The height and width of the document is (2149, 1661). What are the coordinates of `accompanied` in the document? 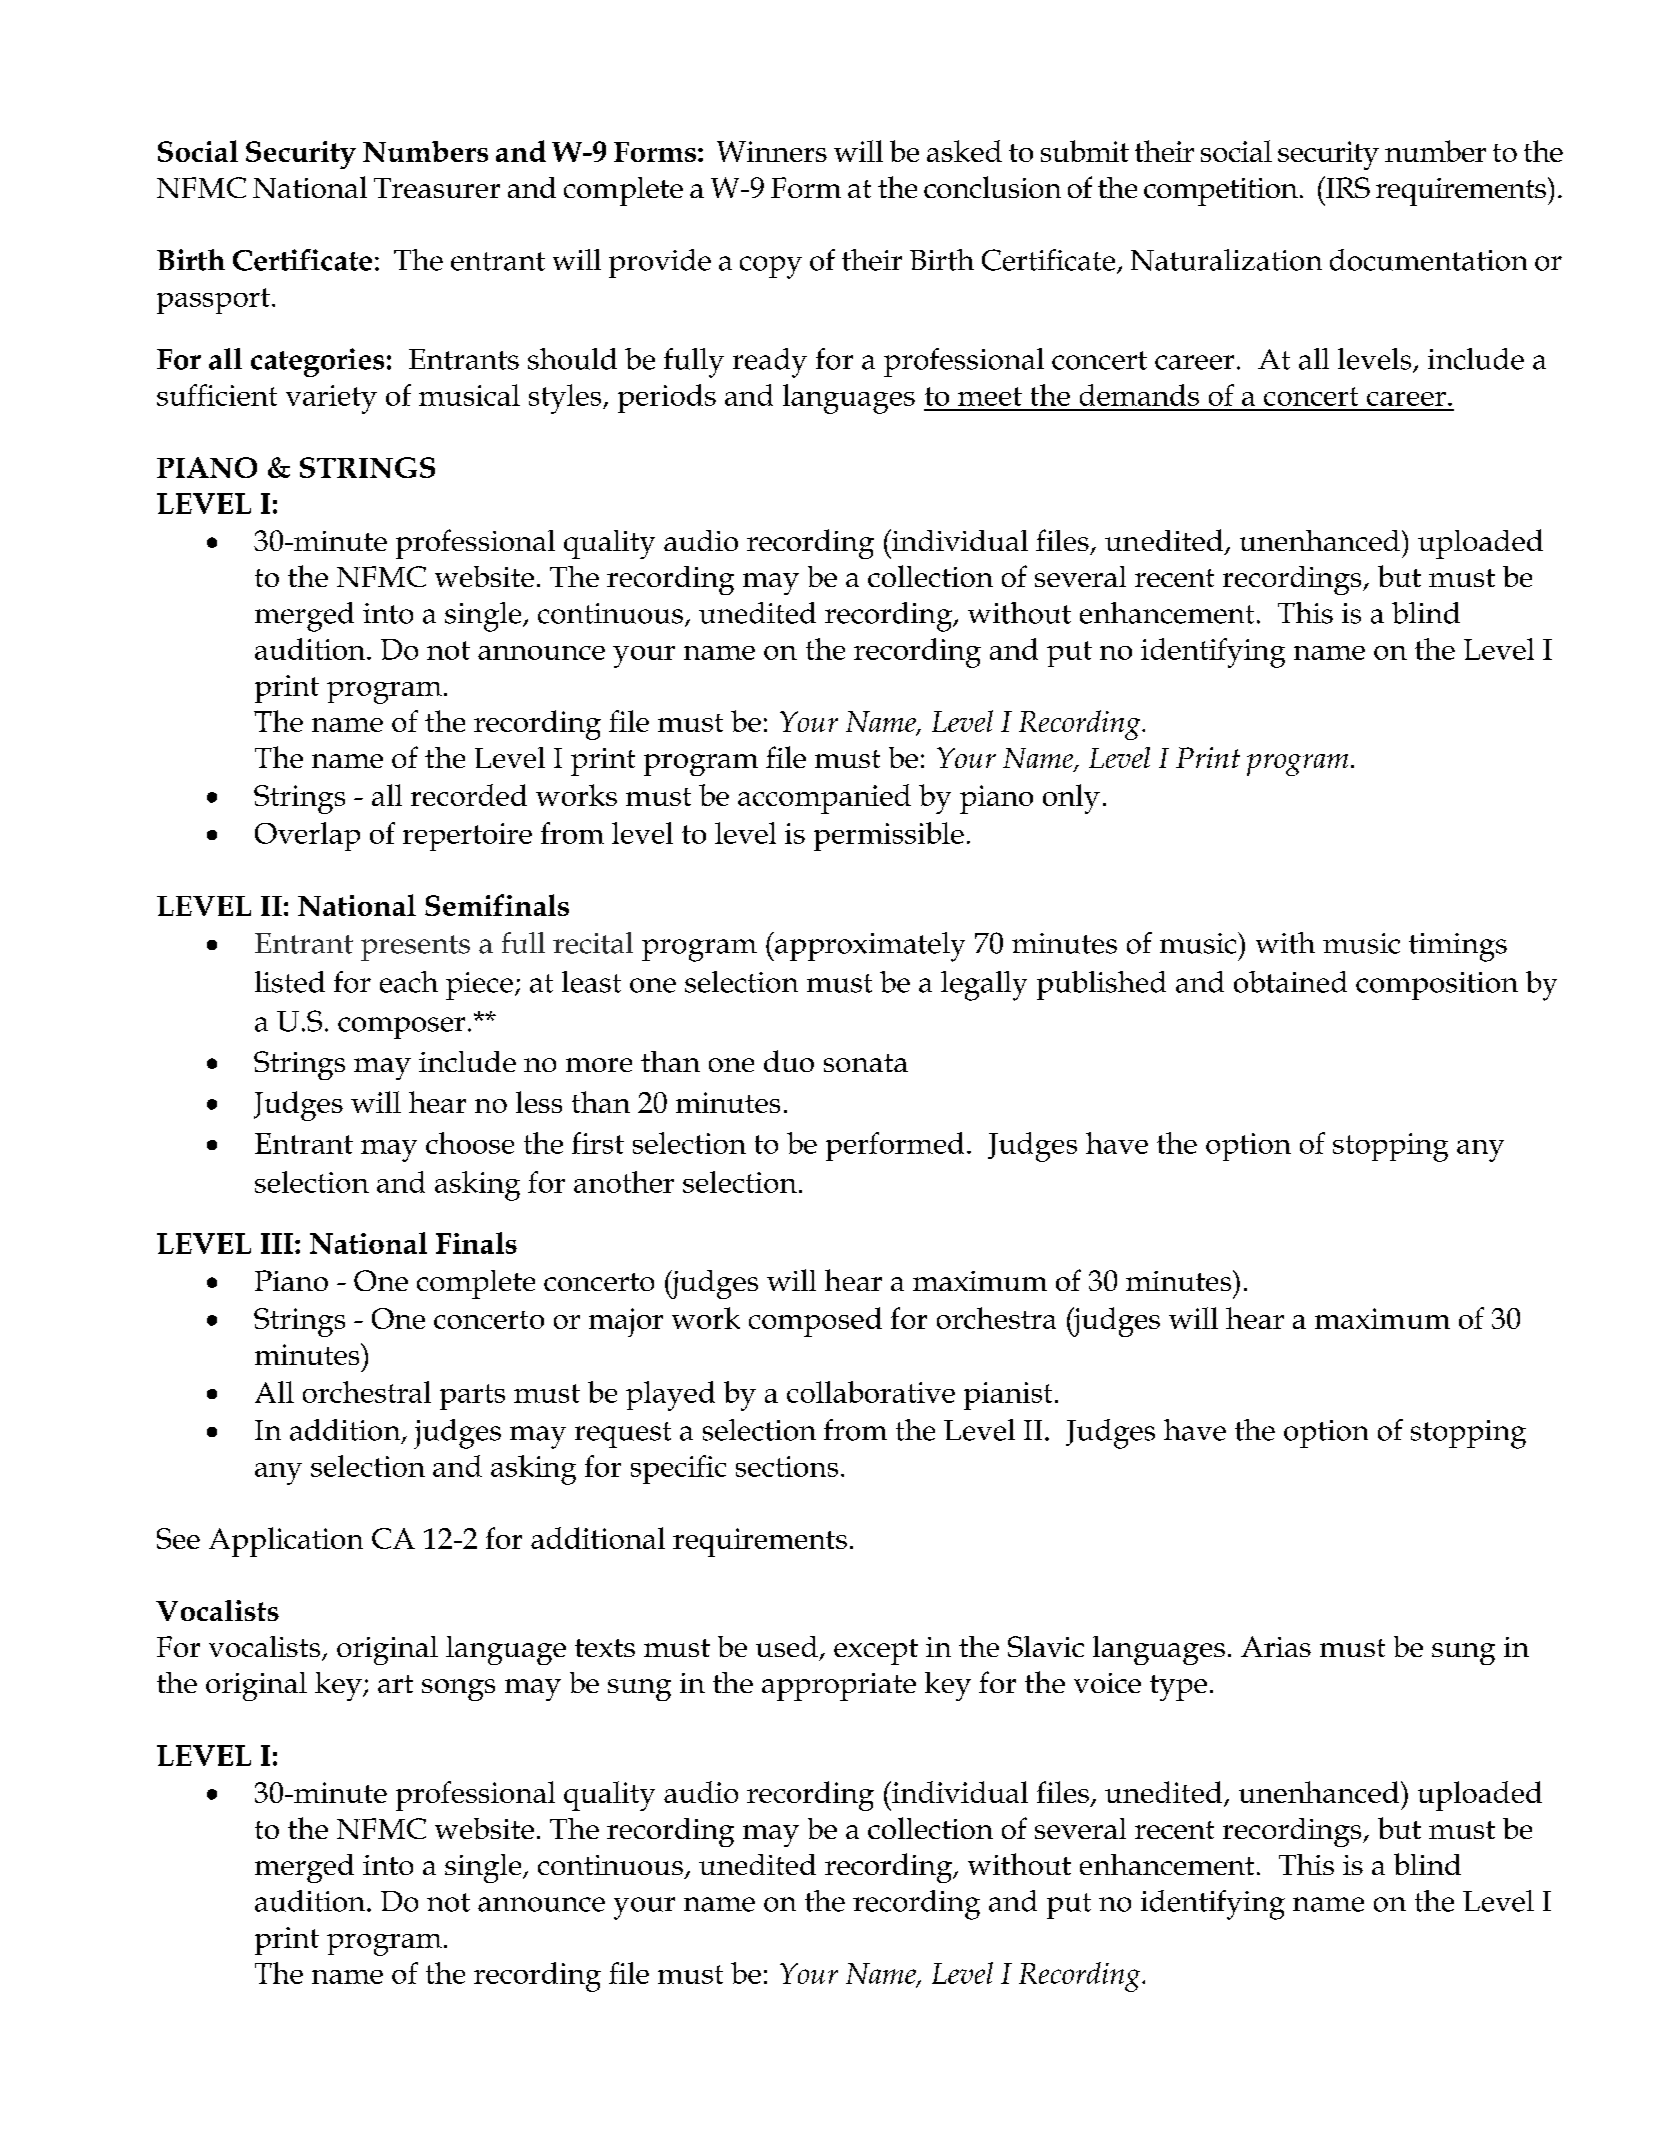 It's located at (824, 799).
